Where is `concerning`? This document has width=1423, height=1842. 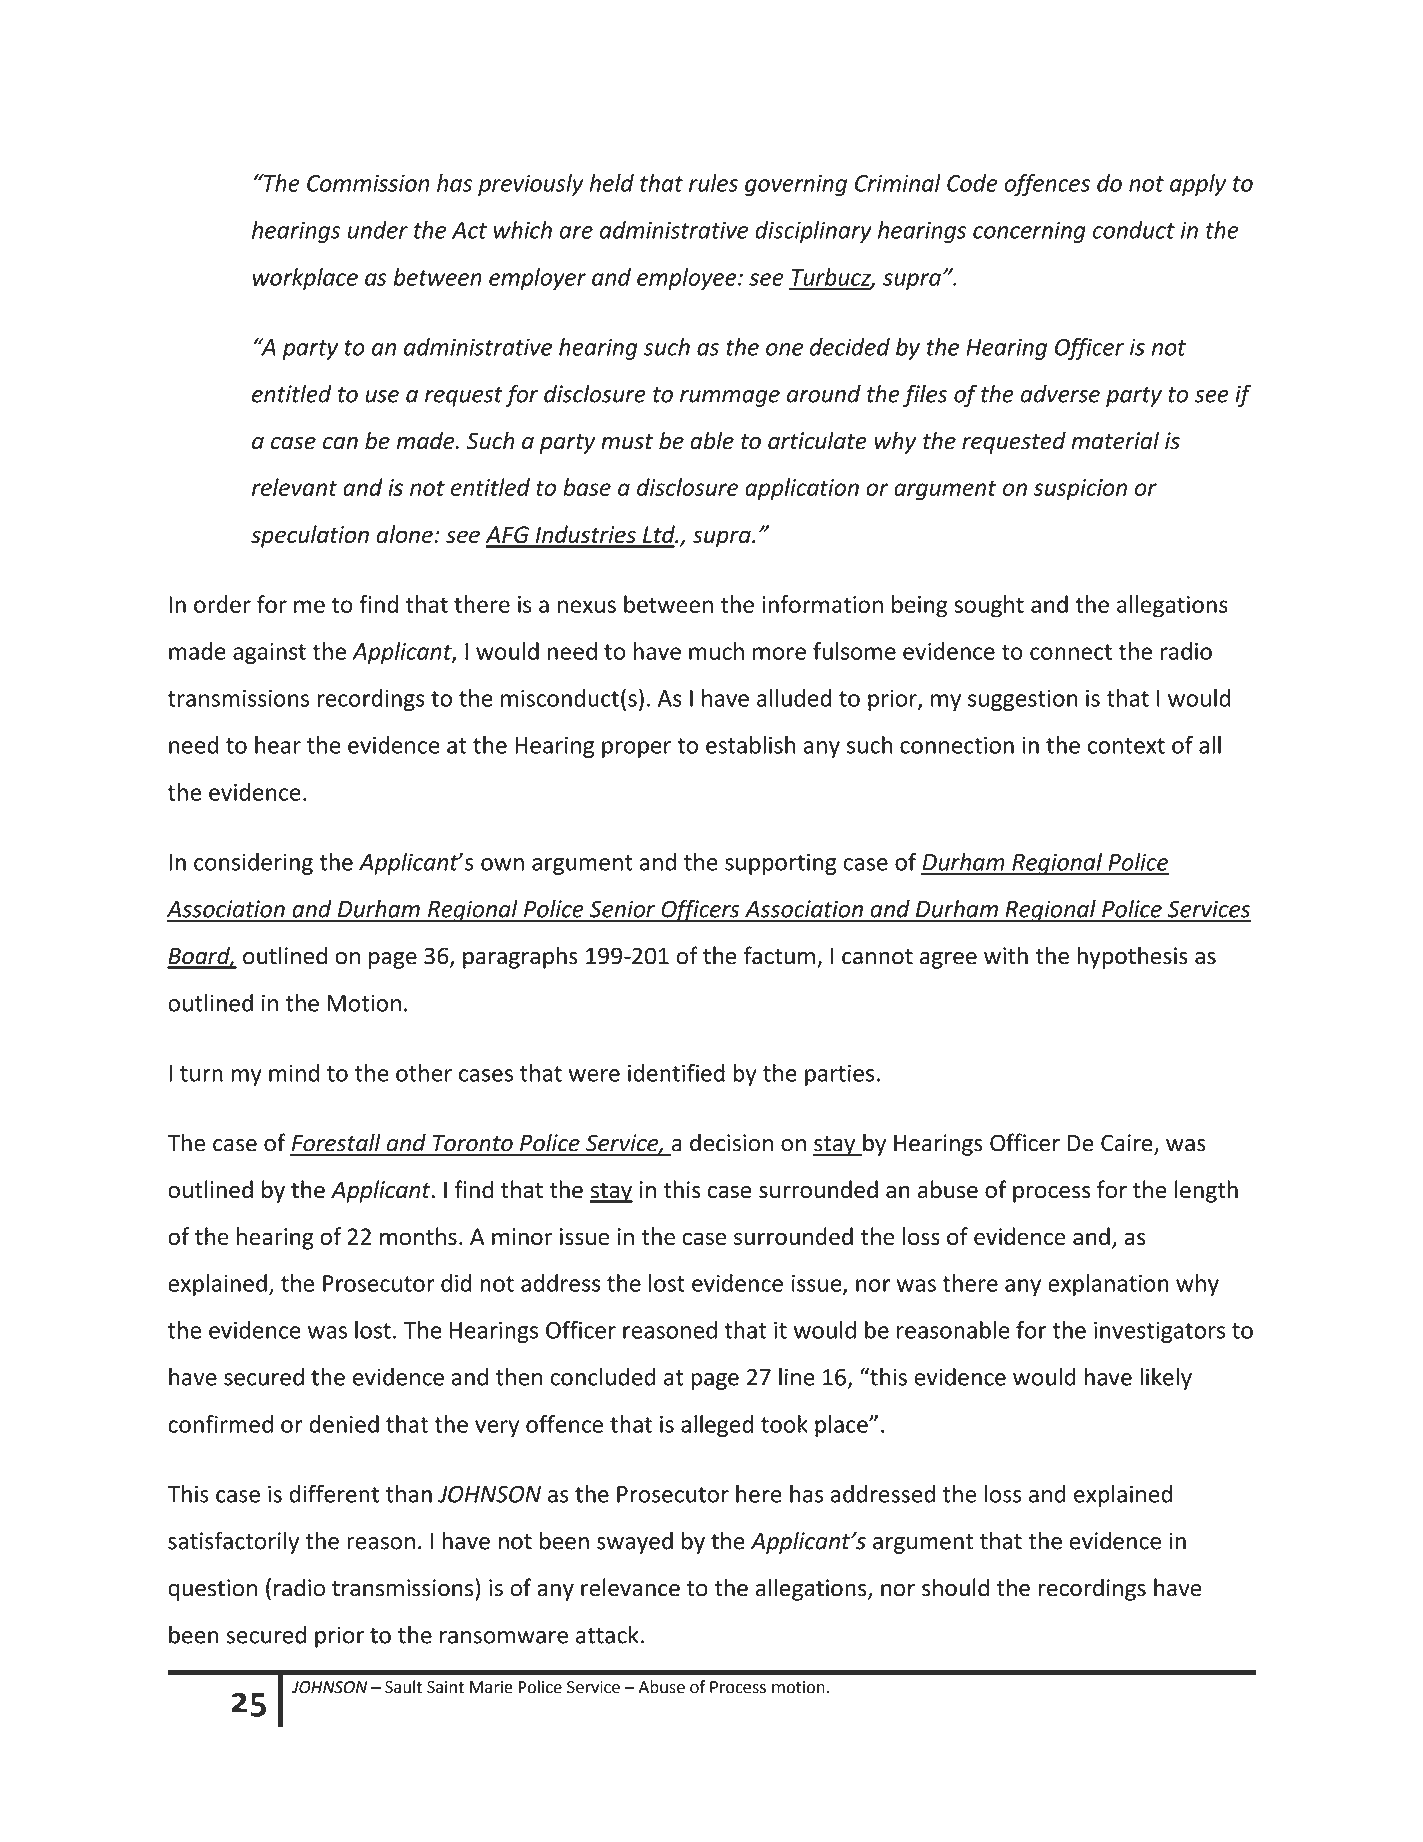 concerning is located at coordinates (1029, 232).
